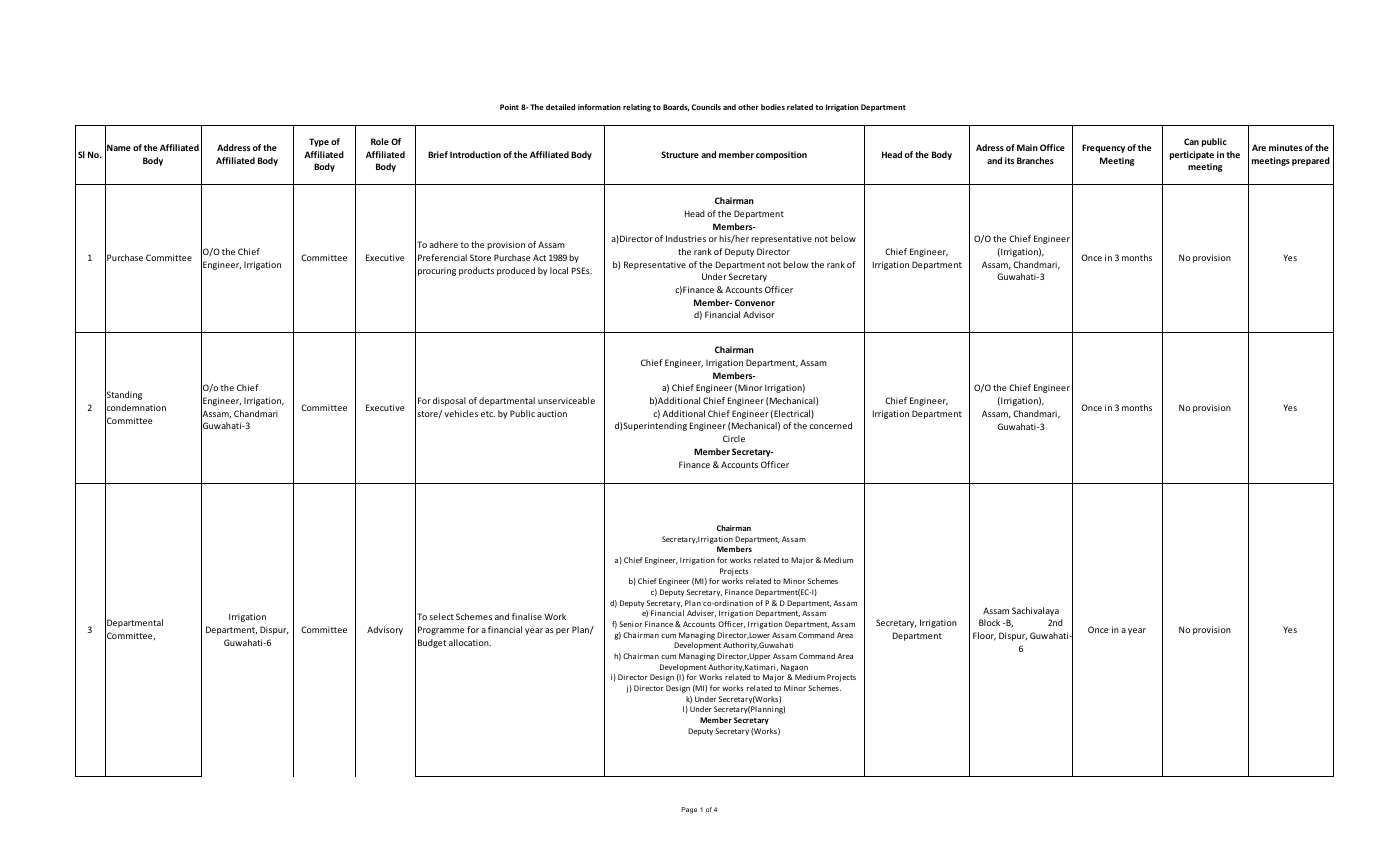  I want to click on Page, so click(689, 810).
